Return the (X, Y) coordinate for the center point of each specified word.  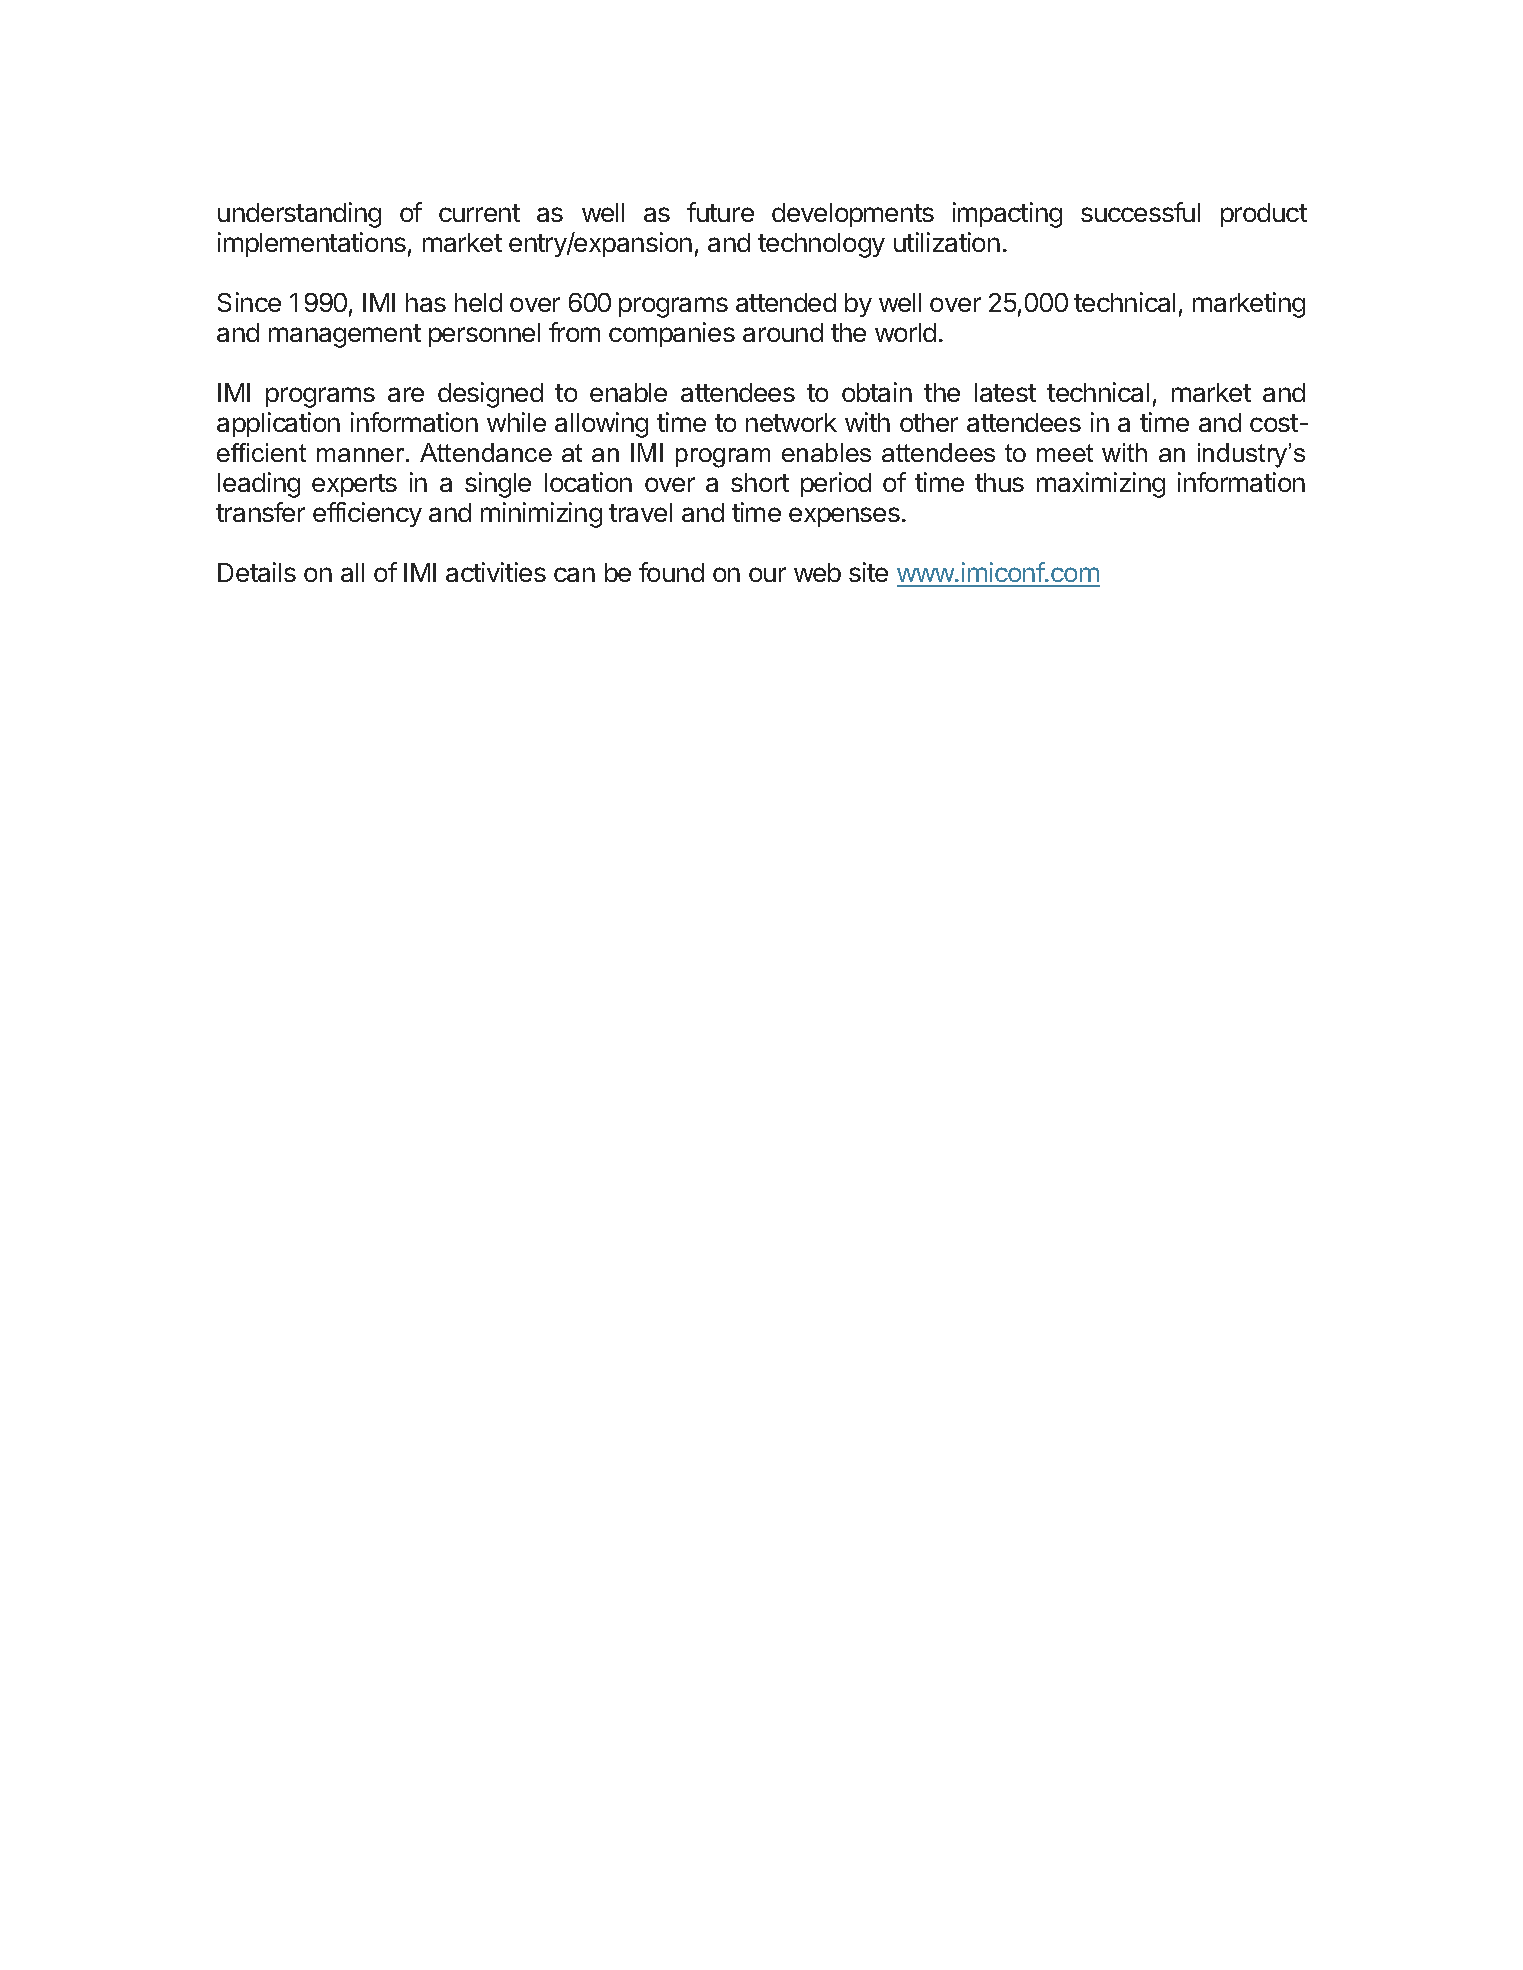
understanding (299, 215)
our (767, 574)
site (868, 572)
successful (1140, 212)
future (720, 212)
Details (257, 572)
